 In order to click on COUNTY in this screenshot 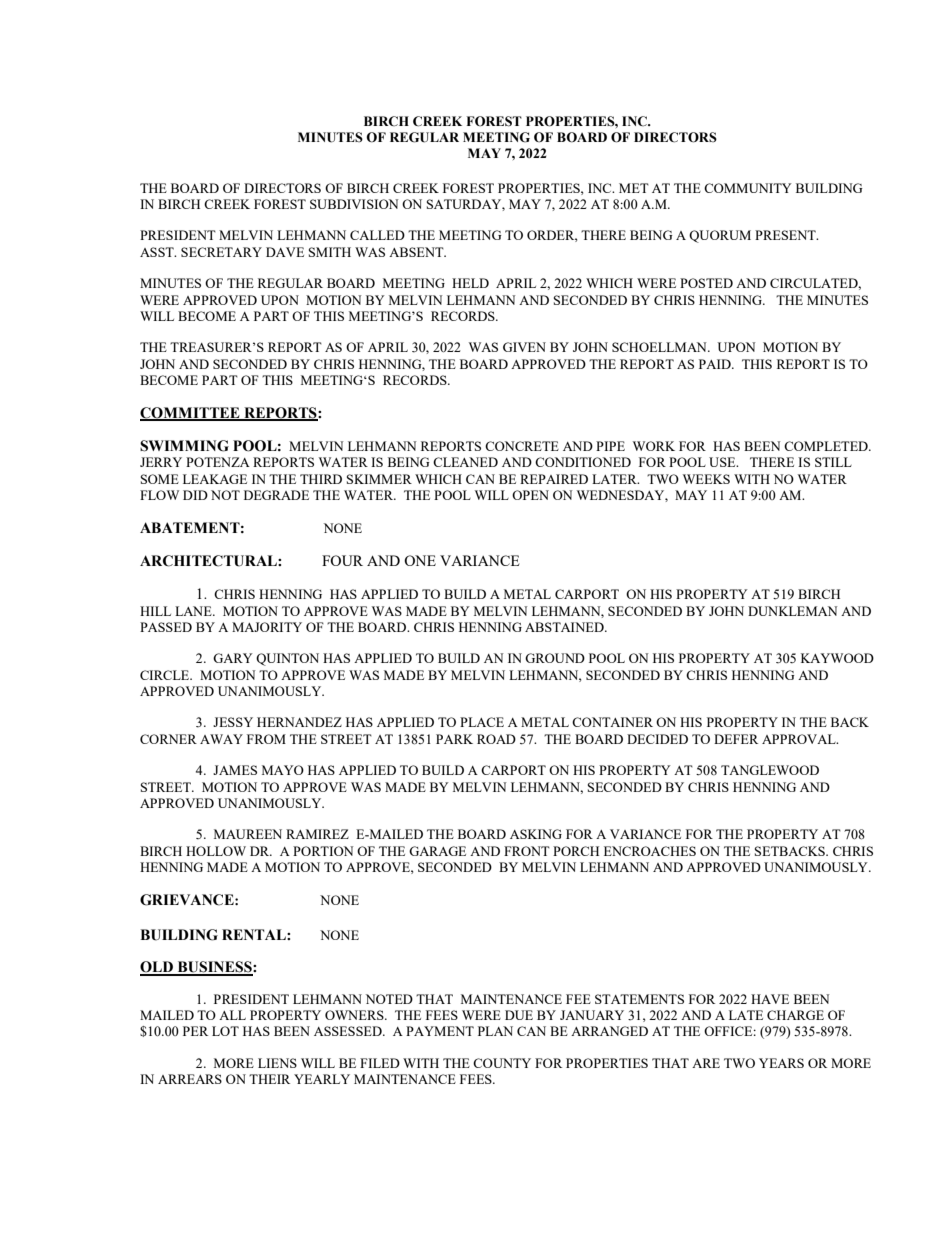, I will do `click(502, 1063)`.
